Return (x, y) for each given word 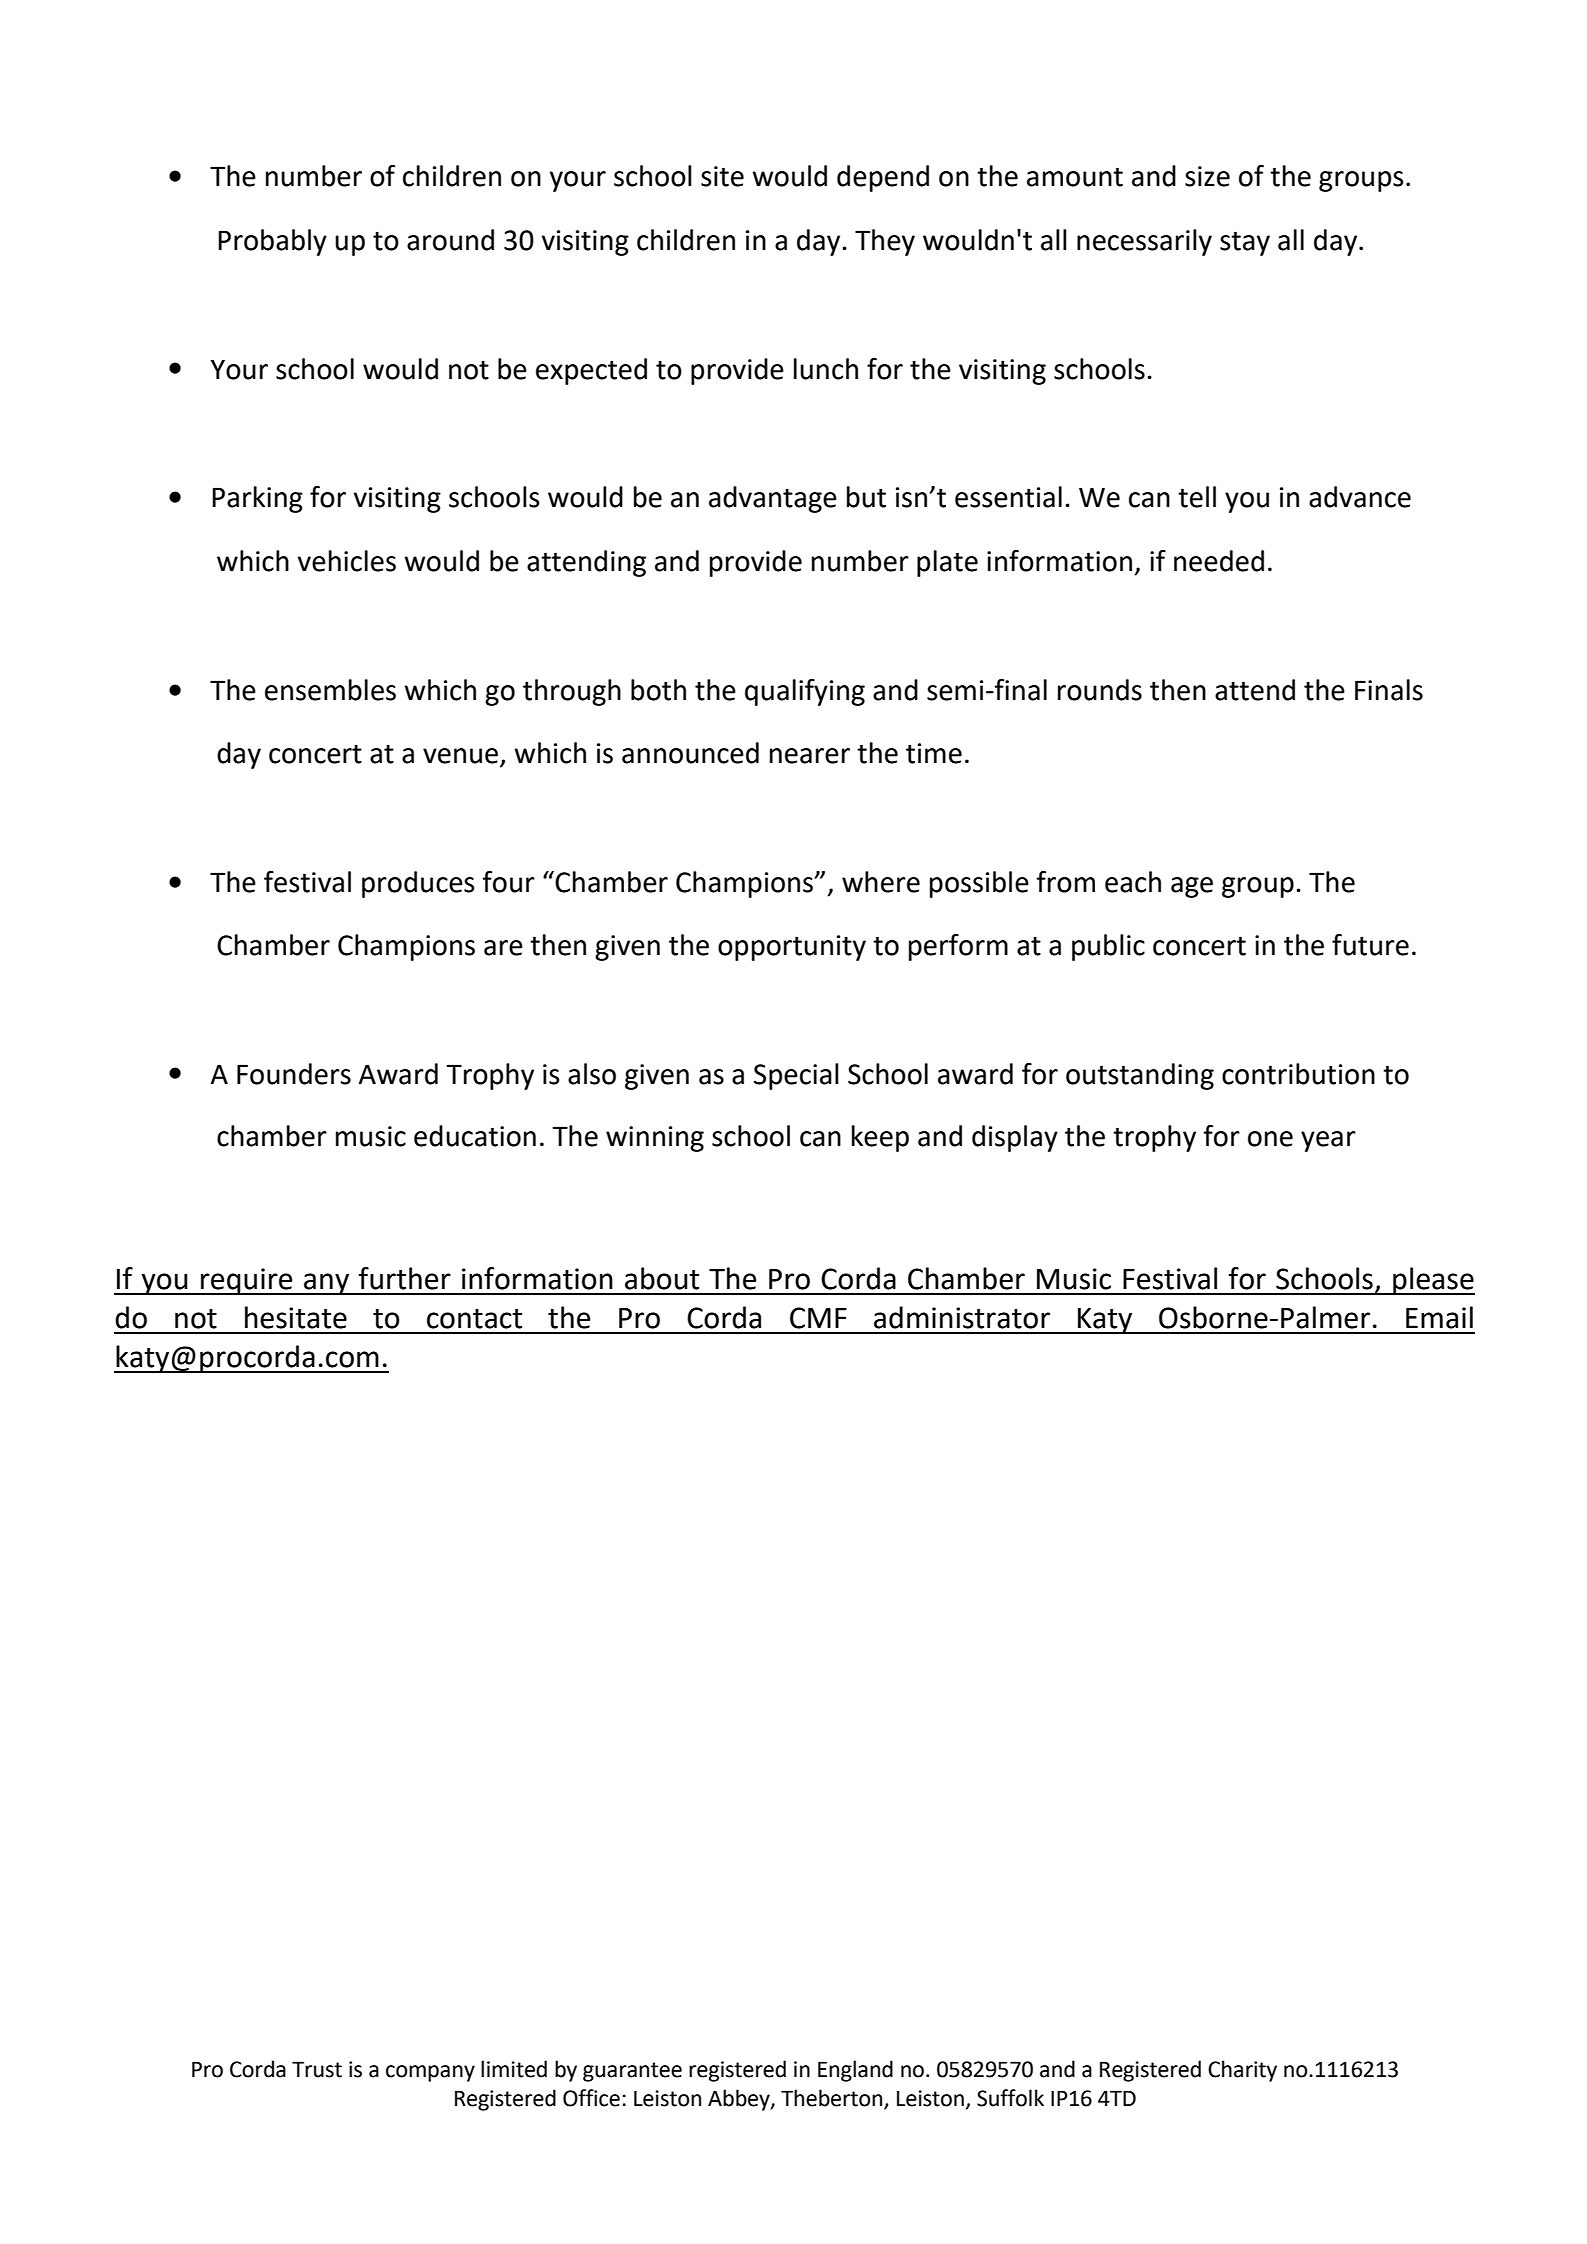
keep (880, 1138)
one (1270, 1139)
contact (474, 1319)
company (430, 2073)
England (855, 2071)
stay (1245, 243)
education (475, 1136)
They (885, 242)
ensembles (330, 690)
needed (1219, 561)
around (450, 240)
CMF (818, 1318)
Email (1439, 1317)
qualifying (805, 692)
